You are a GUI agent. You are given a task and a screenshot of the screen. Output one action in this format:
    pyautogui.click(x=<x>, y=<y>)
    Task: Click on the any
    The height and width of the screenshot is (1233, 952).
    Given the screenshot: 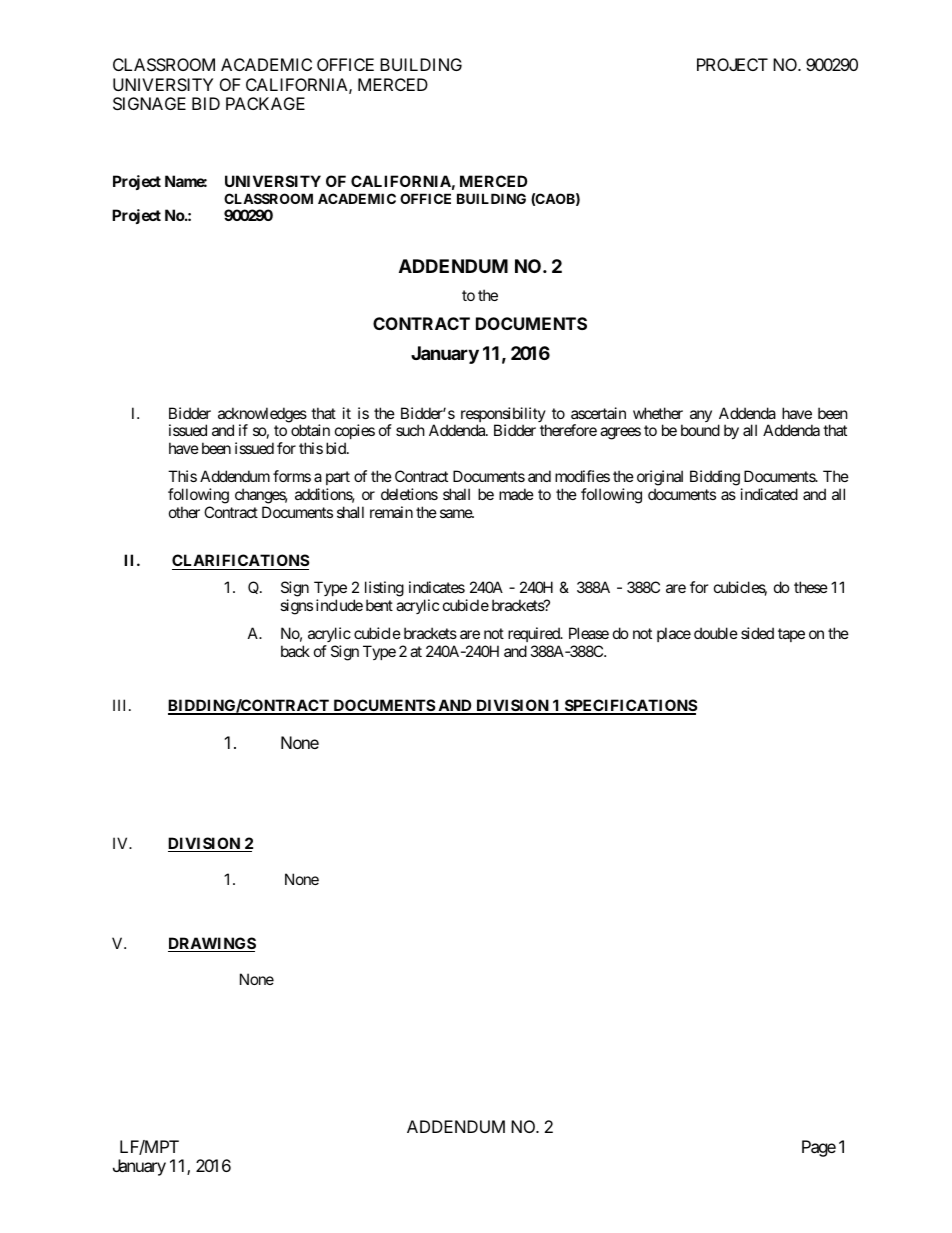 What is the action you would take?
    pyautogui.click(x=701, y=416)
